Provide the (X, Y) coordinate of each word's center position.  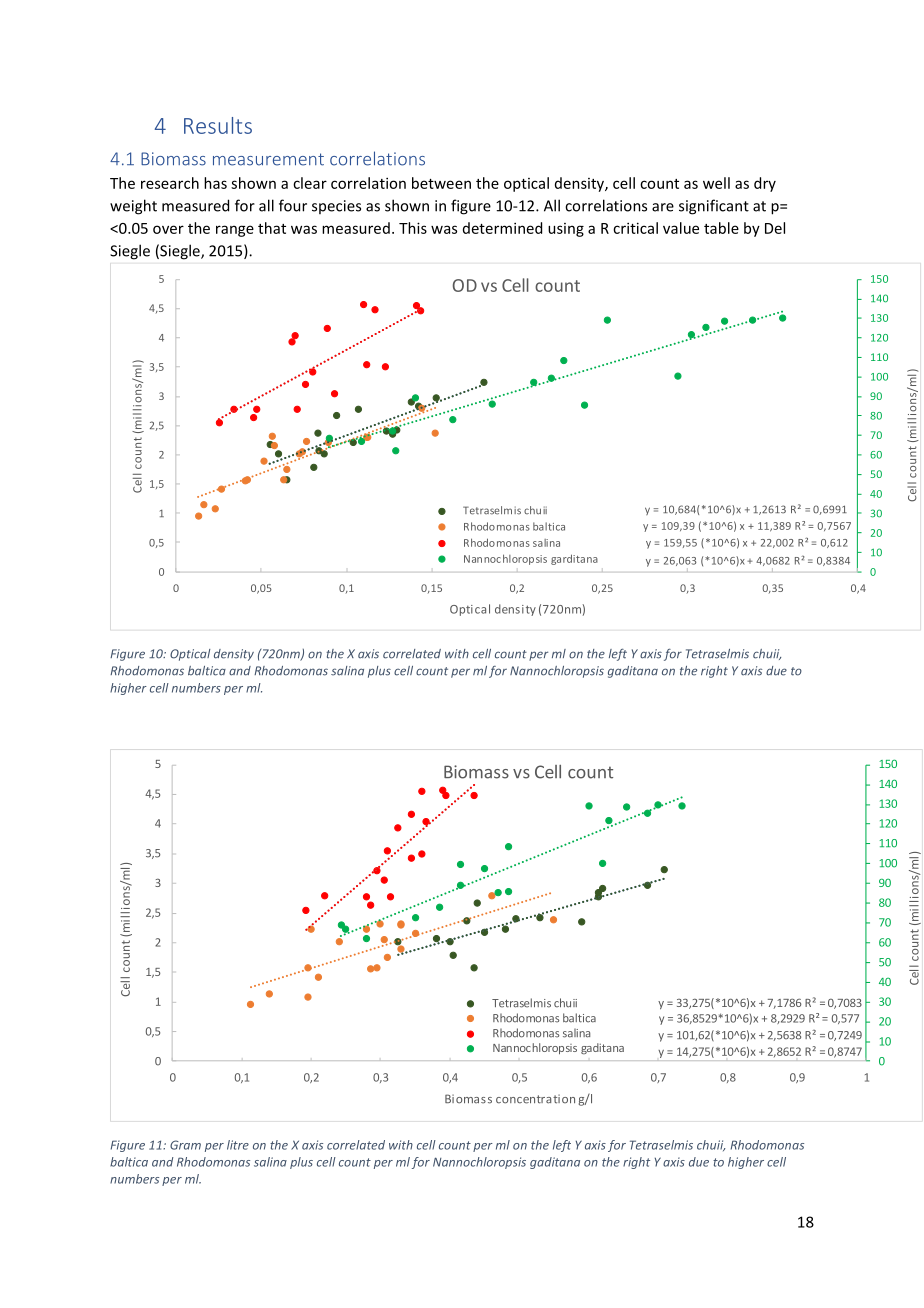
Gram (185, 1145)
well (716, 183)
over (168, 229)
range (235, 231)
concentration (535, 1099)
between (441, 183)
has (215, 183)
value (681, 228)
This (413, 228)
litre (238, 1145)
